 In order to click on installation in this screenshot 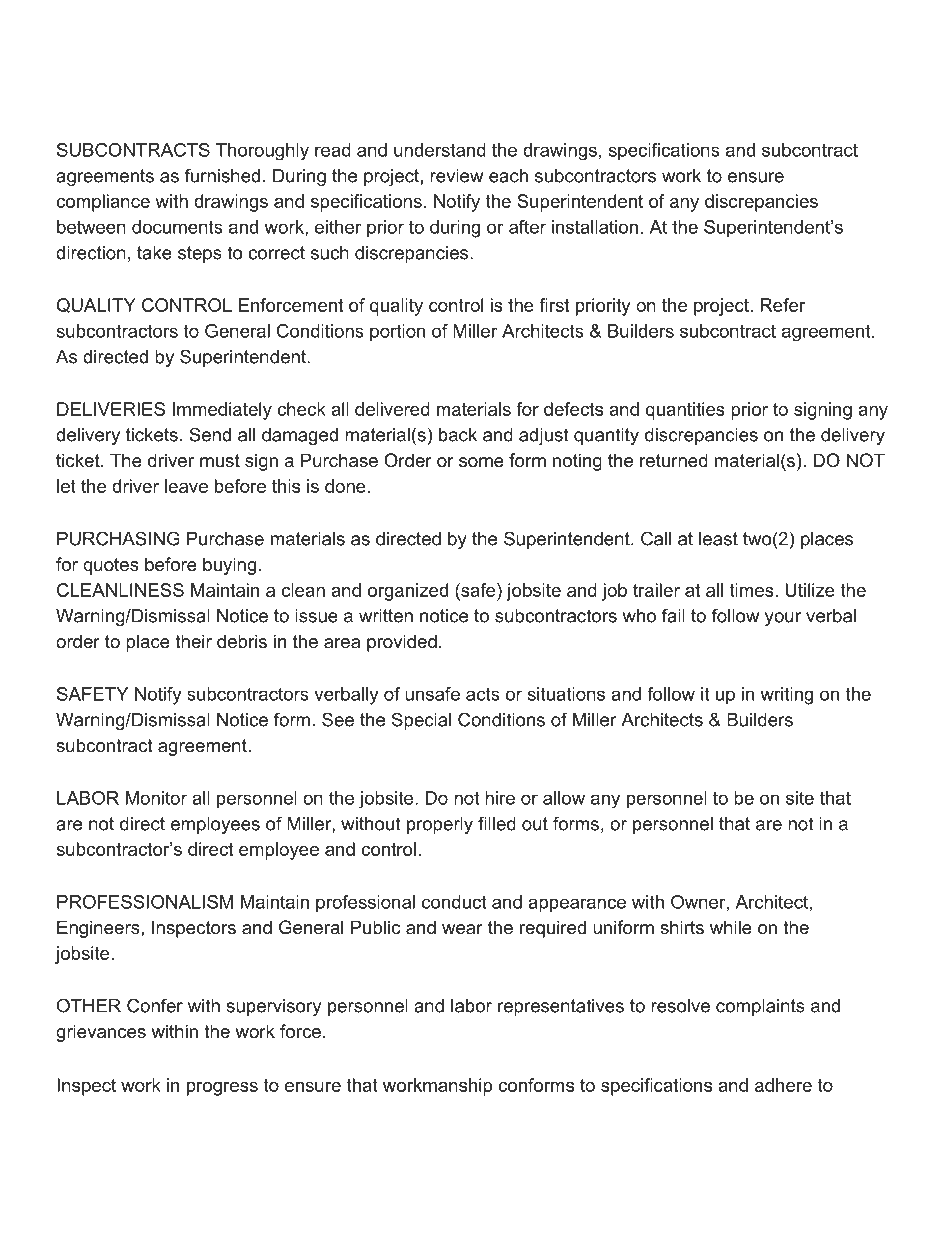, I will do `click(595, 227)`.
